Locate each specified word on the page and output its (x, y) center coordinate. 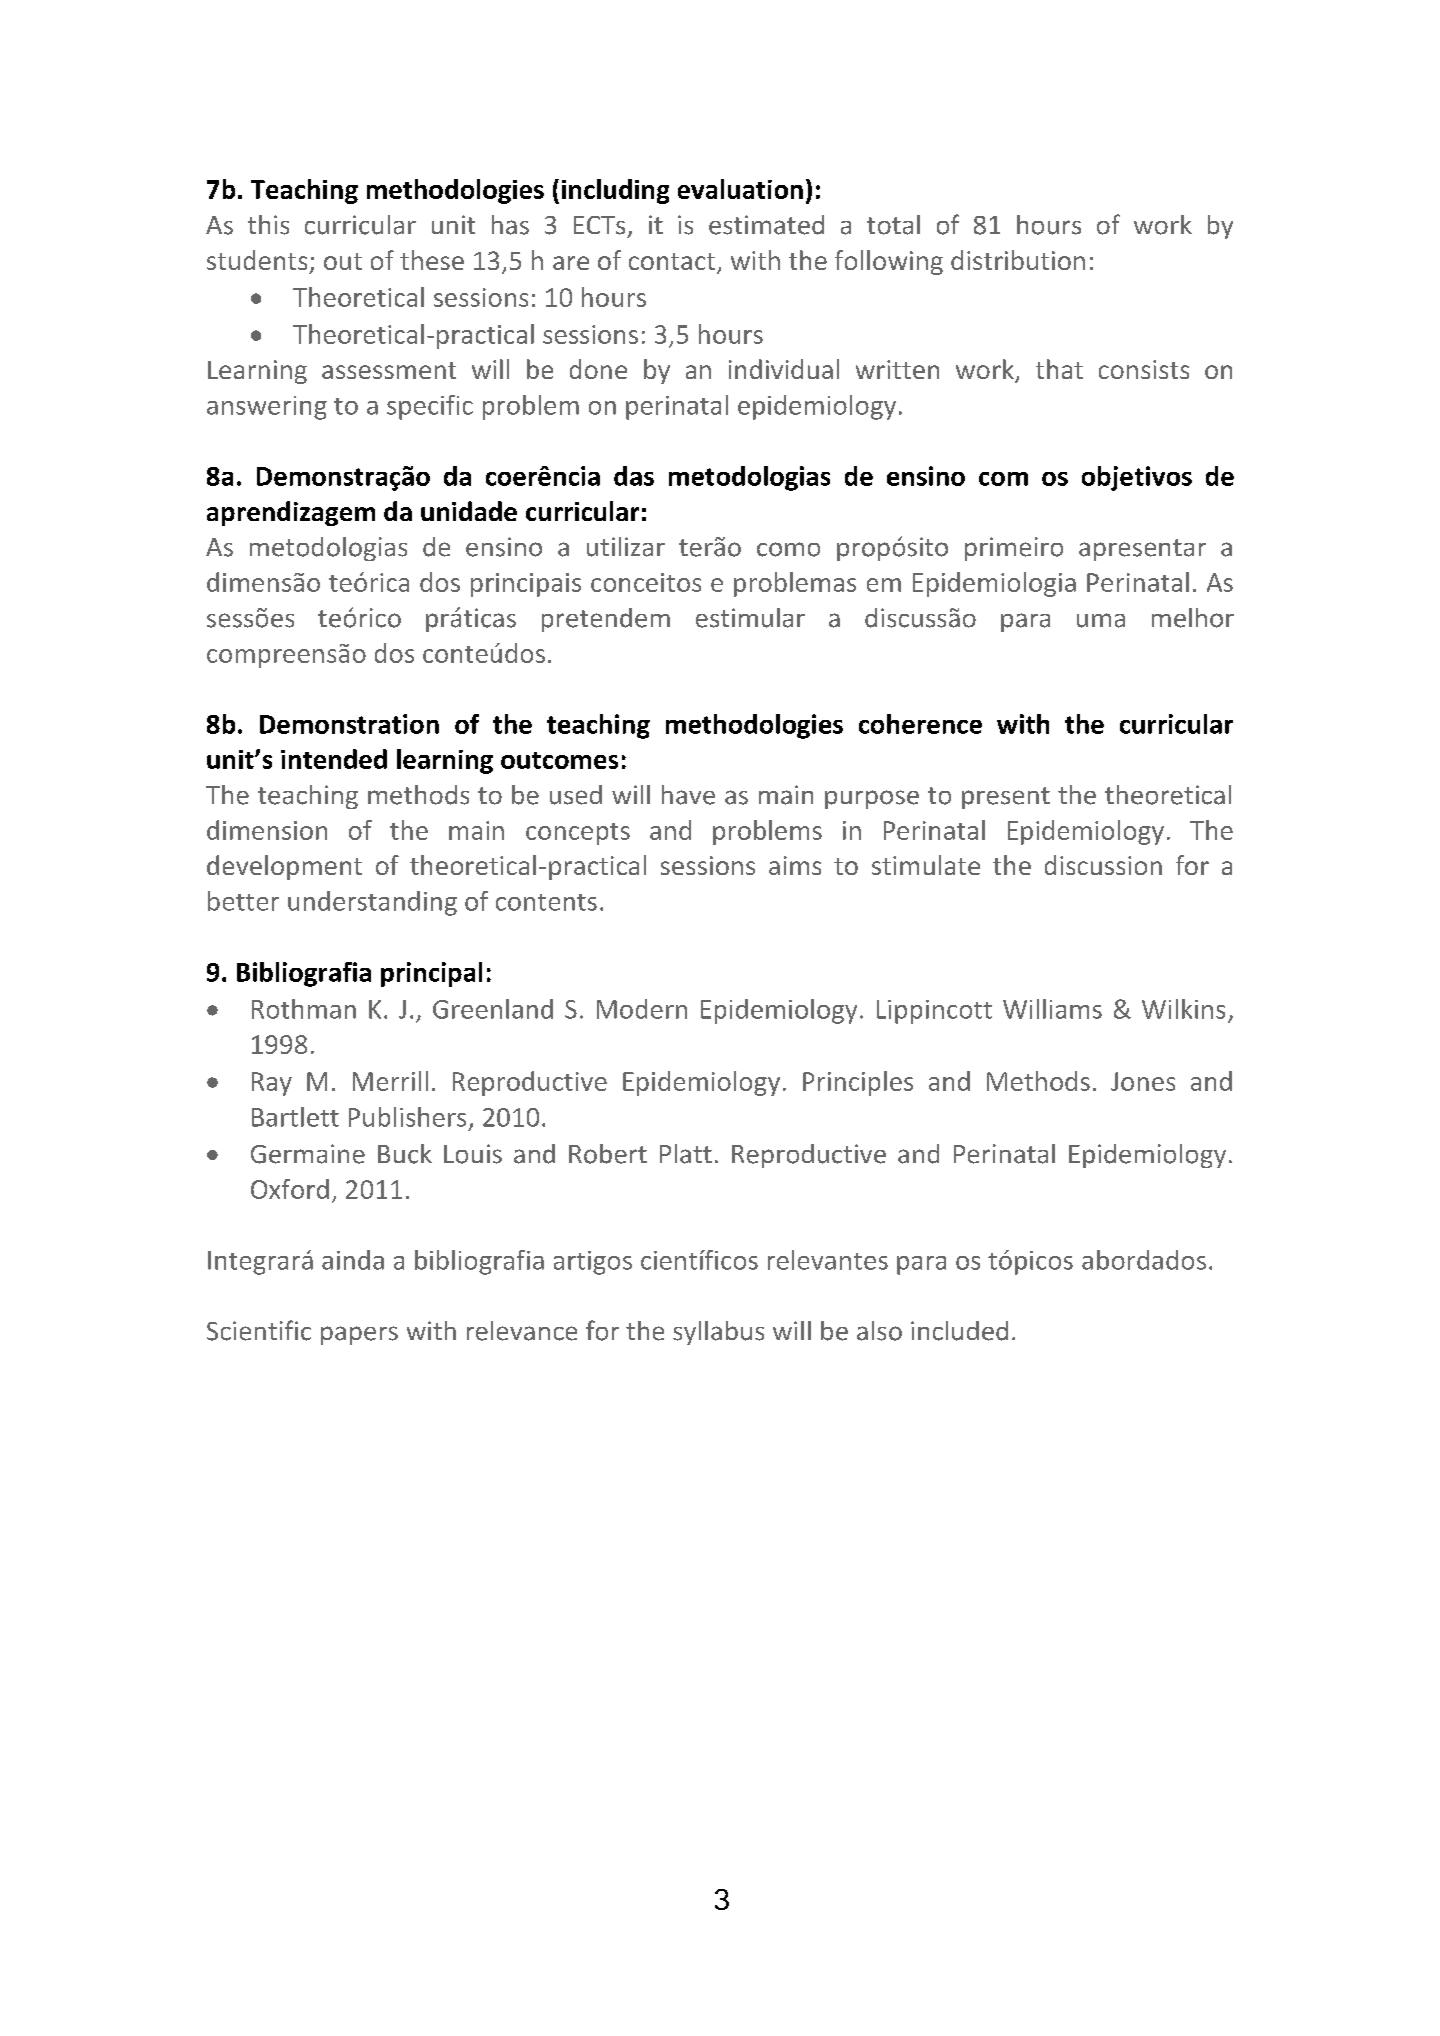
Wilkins (1183, 1009)
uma (1101, 620)
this (268, 225)
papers (359, 1335)
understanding (372, 903)
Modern (642, 1009)
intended (334, 759)
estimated (766, 225)
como (788, 549)
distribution (1018, 260)
